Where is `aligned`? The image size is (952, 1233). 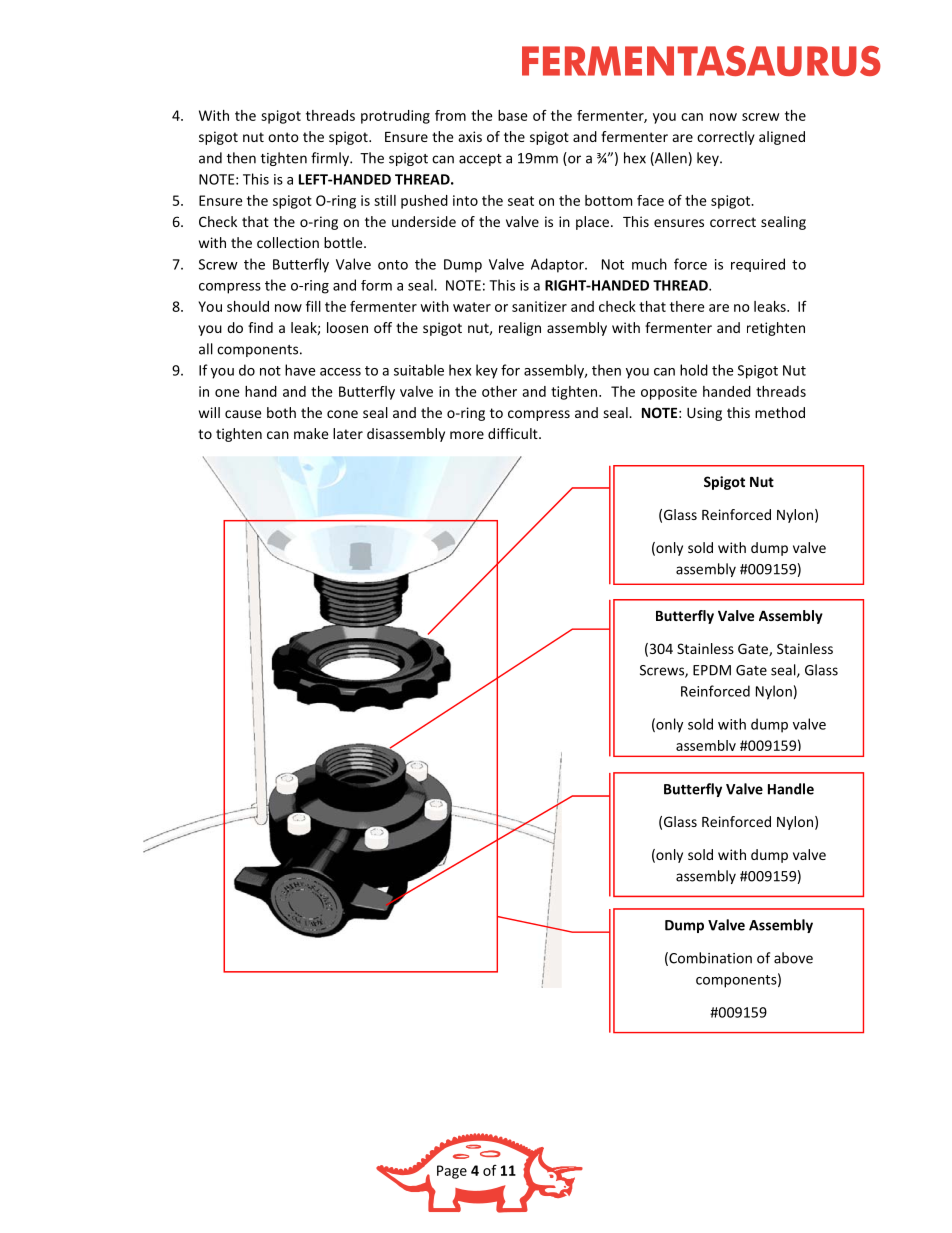
aligned is located at coordinates (782, 138).
